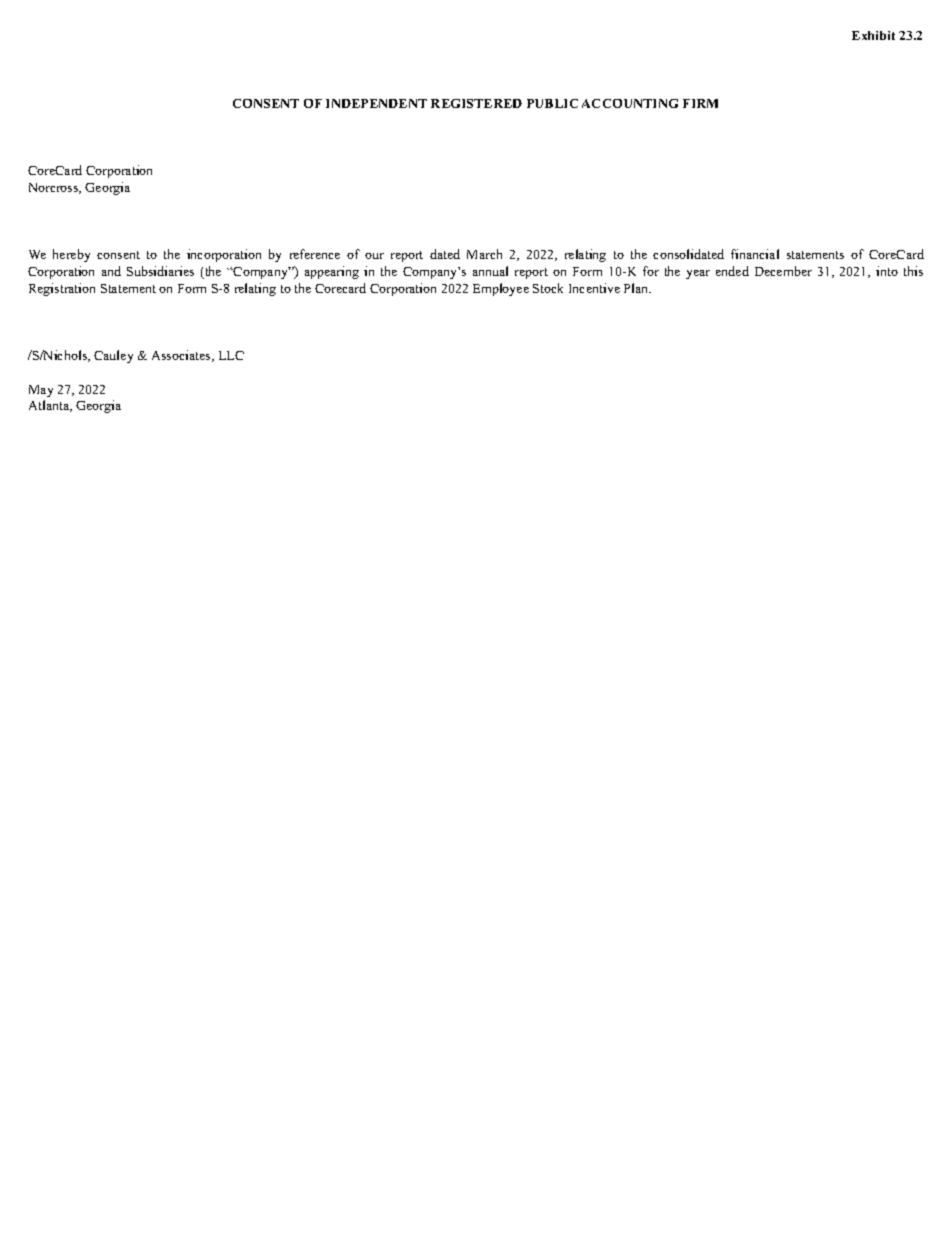 The width and height of the document is (952, 1233). I want to click on March, so click(484, 254).
